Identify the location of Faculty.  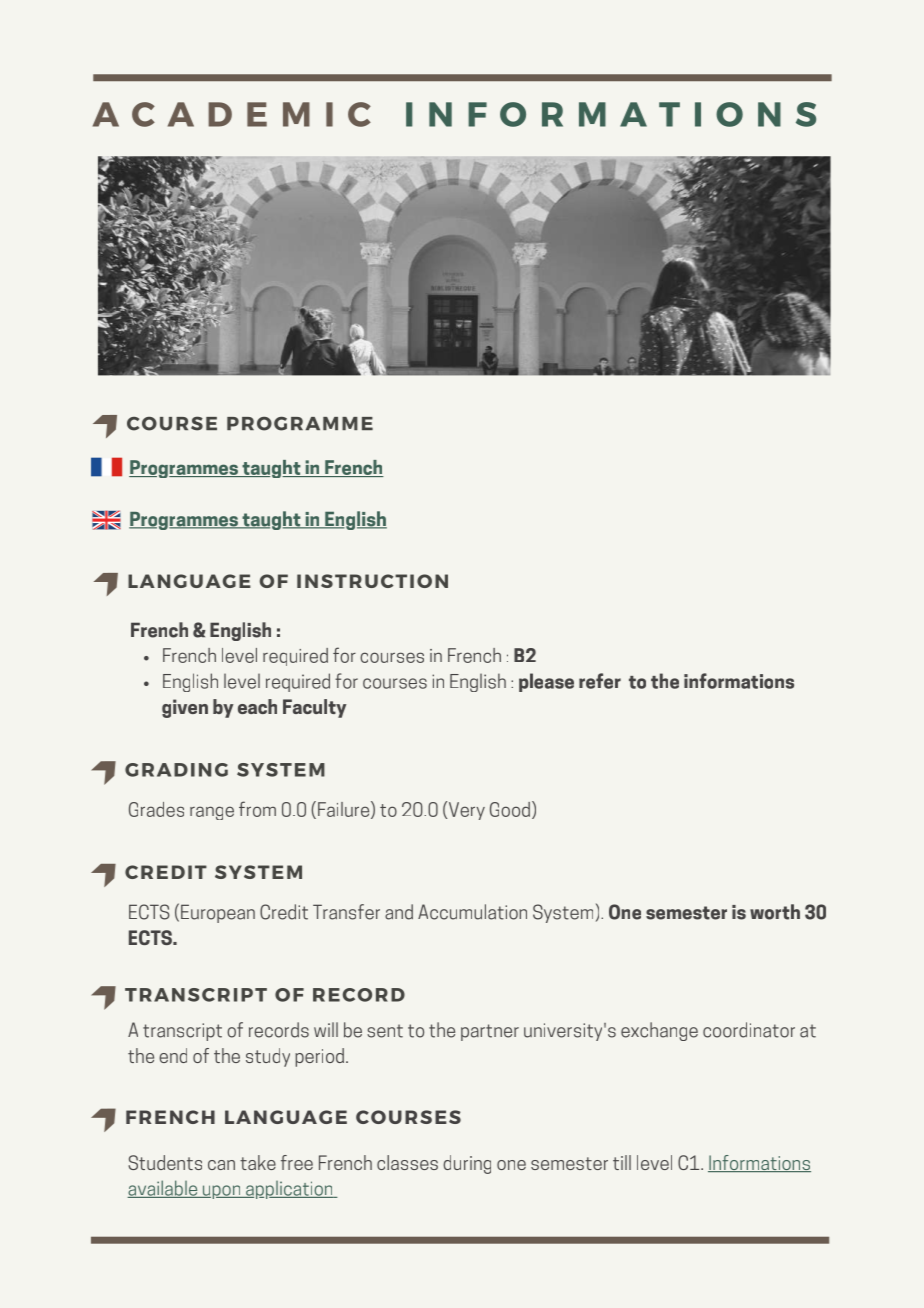
(314, 708).
